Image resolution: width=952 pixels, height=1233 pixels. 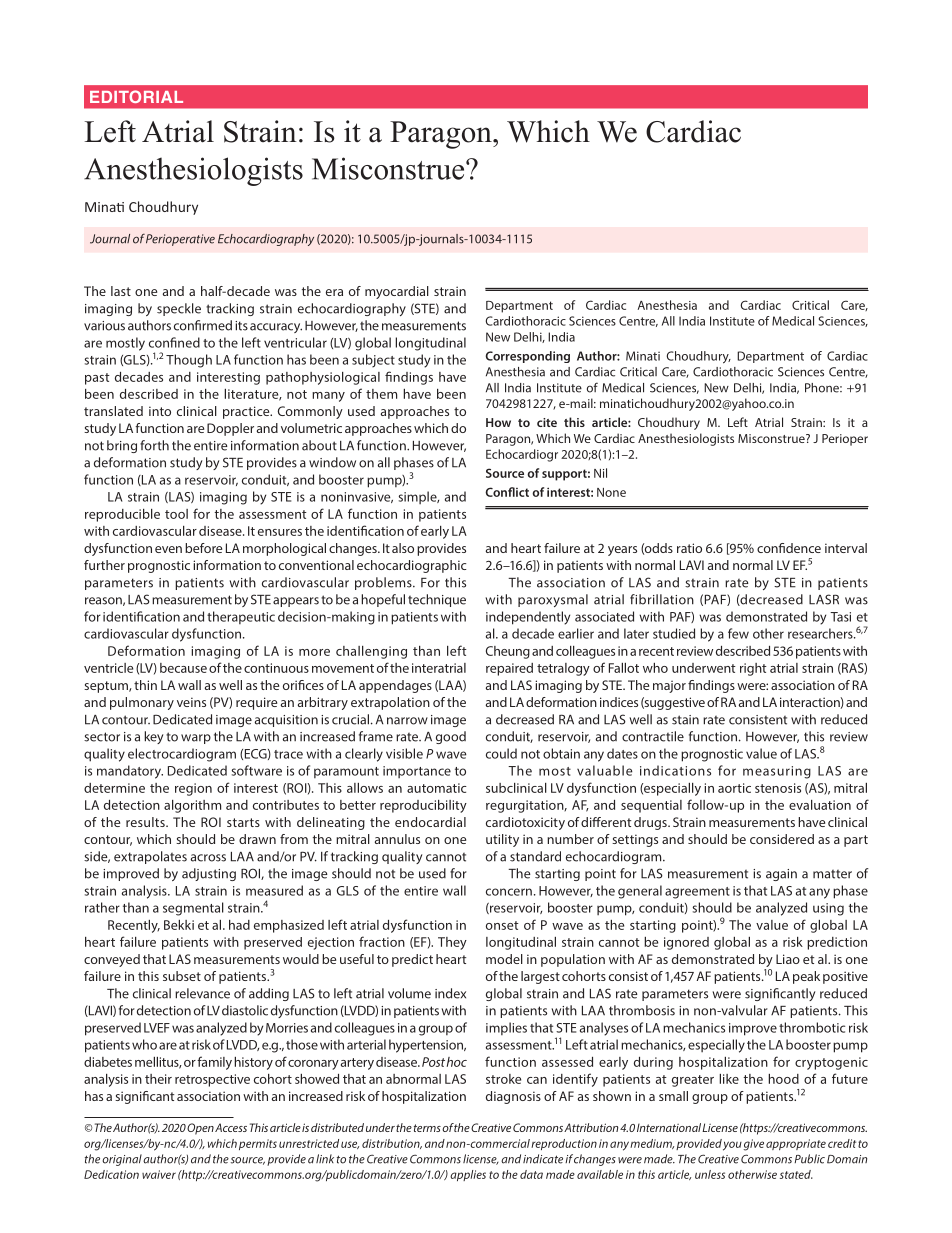 I want to click on applies, so click(x=468, y=1175).
